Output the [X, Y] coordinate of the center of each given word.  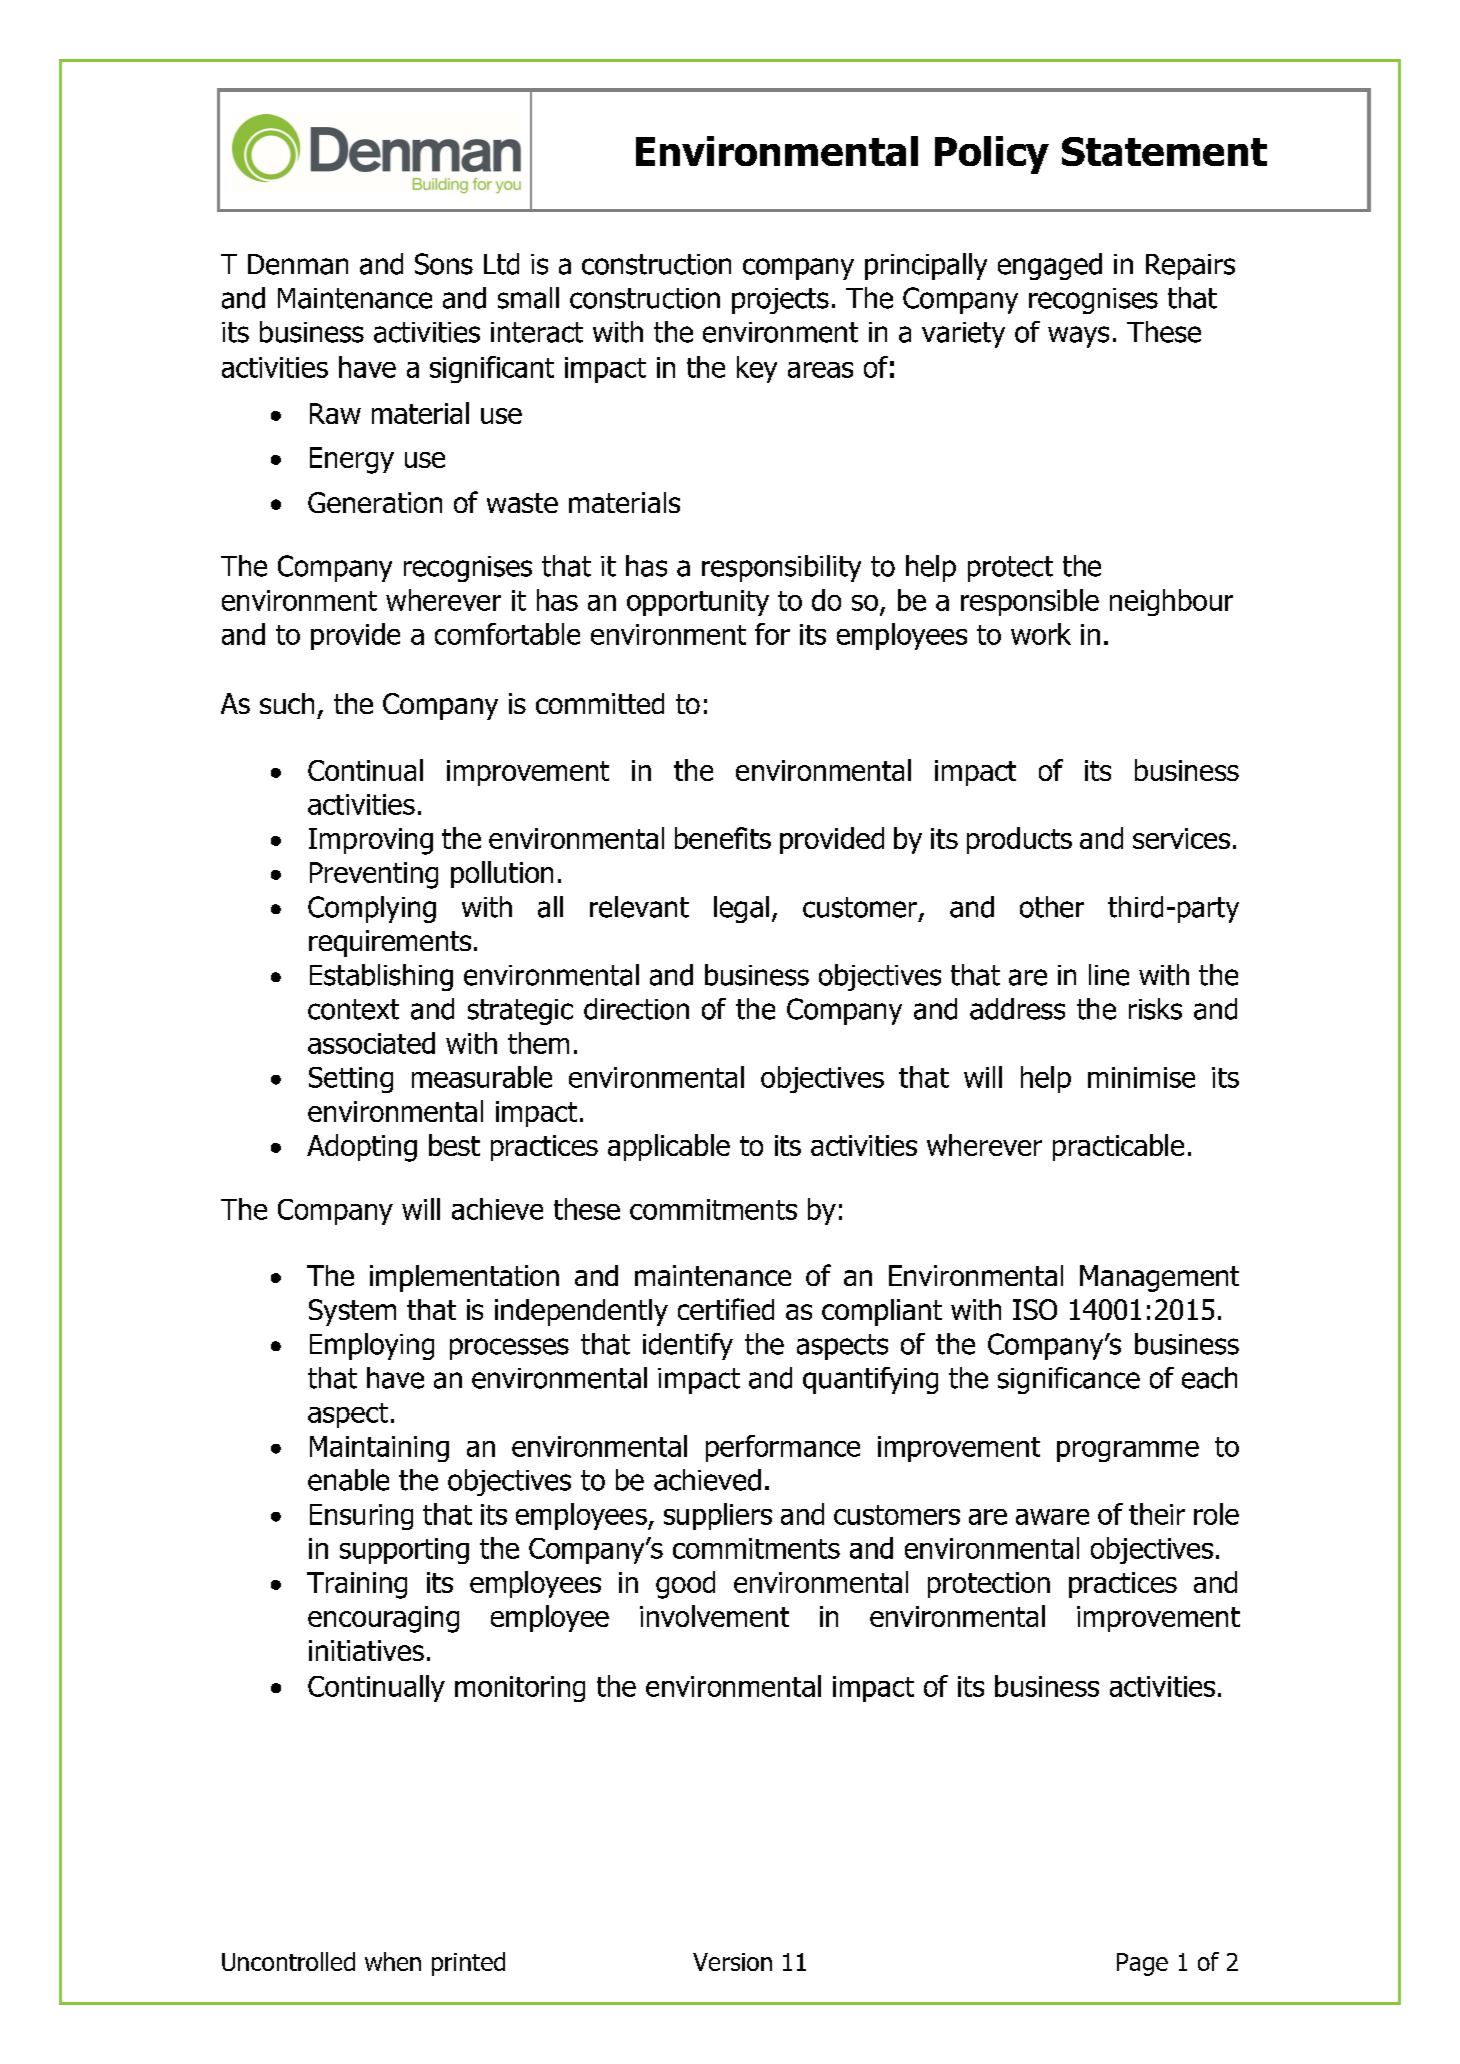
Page [1142, 1964]
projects [780, 301]
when [393, 1961]
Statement [1164, 151]
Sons [444, 264]
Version [732, 1962]
